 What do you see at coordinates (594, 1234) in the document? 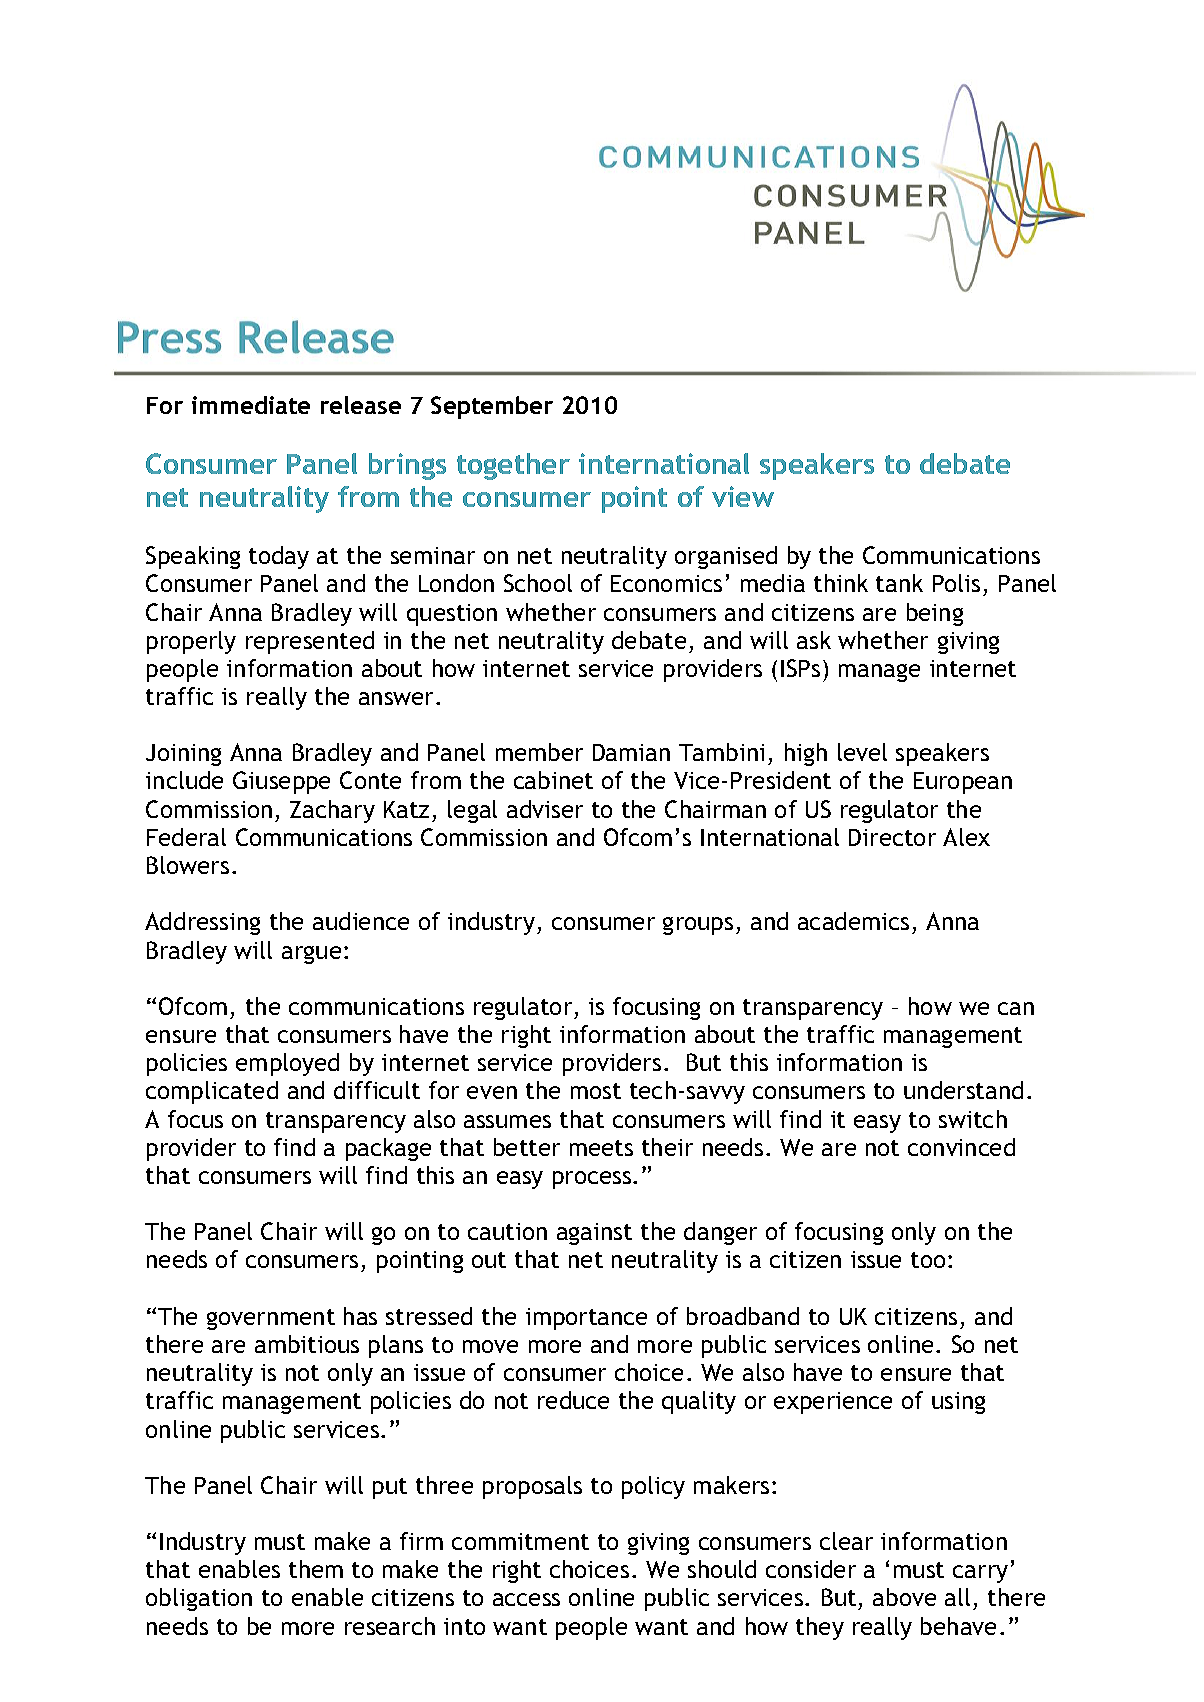
I see `against` at bounding box center [594, 1234].
